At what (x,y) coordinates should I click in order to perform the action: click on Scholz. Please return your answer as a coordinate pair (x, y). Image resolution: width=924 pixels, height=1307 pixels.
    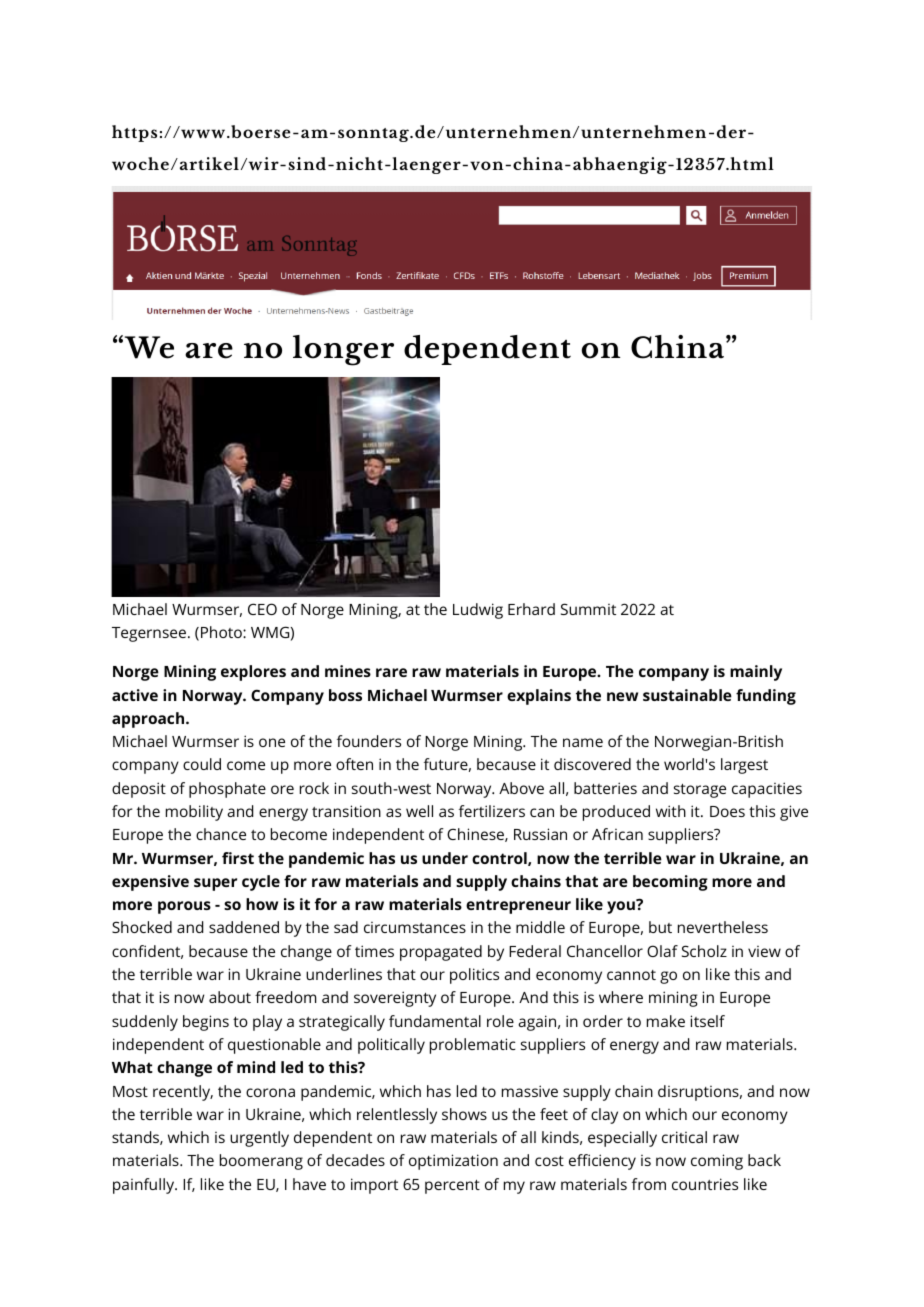
    Looking at the image, I should click on (704, 951).
